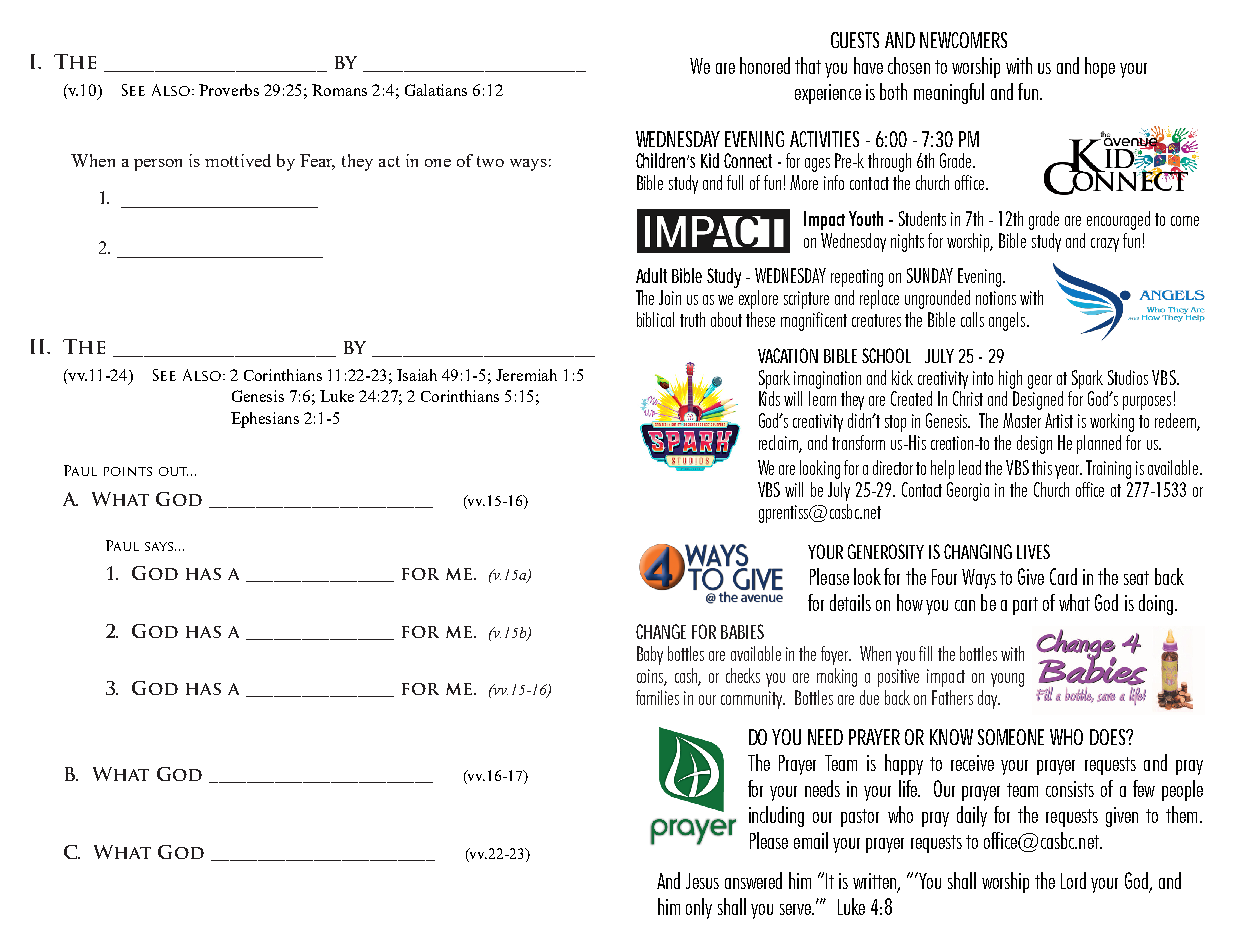  I want to click on Proverbs, so click(229, 90).
